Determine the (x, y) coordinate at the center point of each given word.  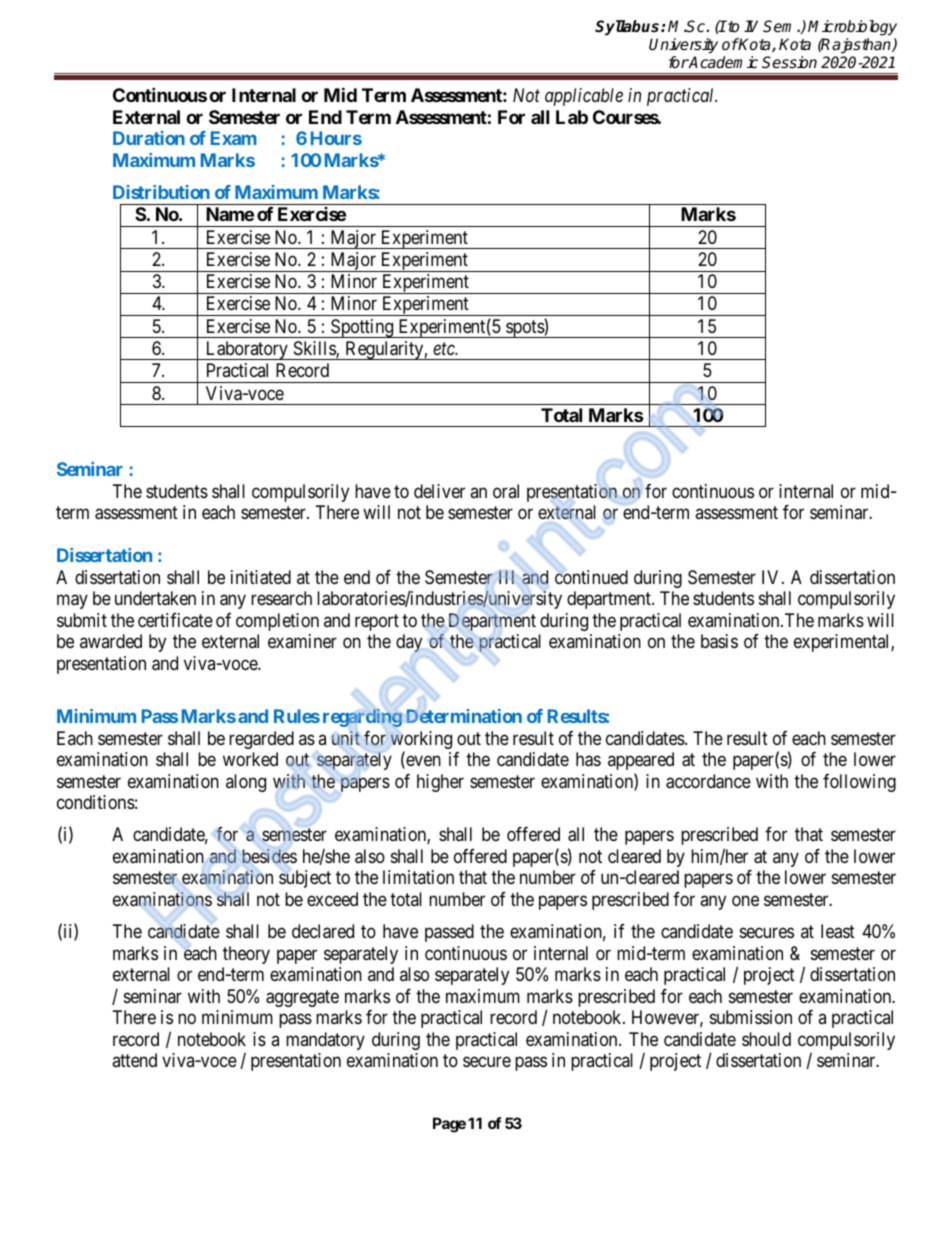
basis (719, 641)
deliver (439, 491)
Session (789, 62)
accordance (708, 781)
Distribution (161, 192)
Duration (149, 138)
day (409, 643)
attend (134, 1060)
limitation (418, 877)
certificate (175, 620)
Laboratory (246, 350)
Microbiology (852, 28)
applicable (584, 97)
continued (591, 577)
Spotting (362, 328)
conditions (96, 802)
